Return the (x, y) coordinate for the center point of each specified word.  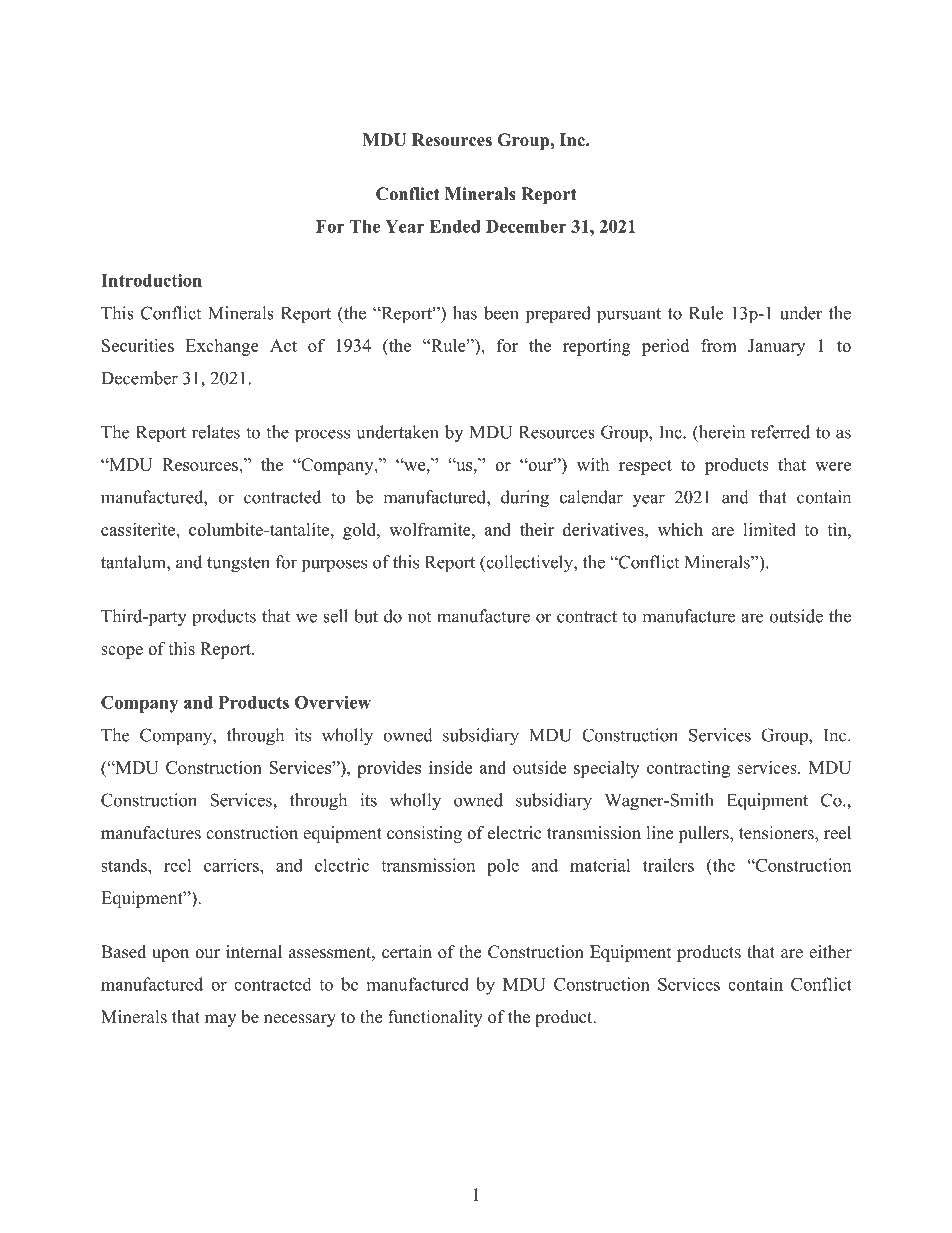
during (525, 499)
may (220, 1020)
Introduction (151, 280)
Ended (455, 226)
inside (450, 767)
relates (216, 432)
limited (769, 529)
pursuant (629, 315)
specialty (606, 769)
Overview (333, 702)
